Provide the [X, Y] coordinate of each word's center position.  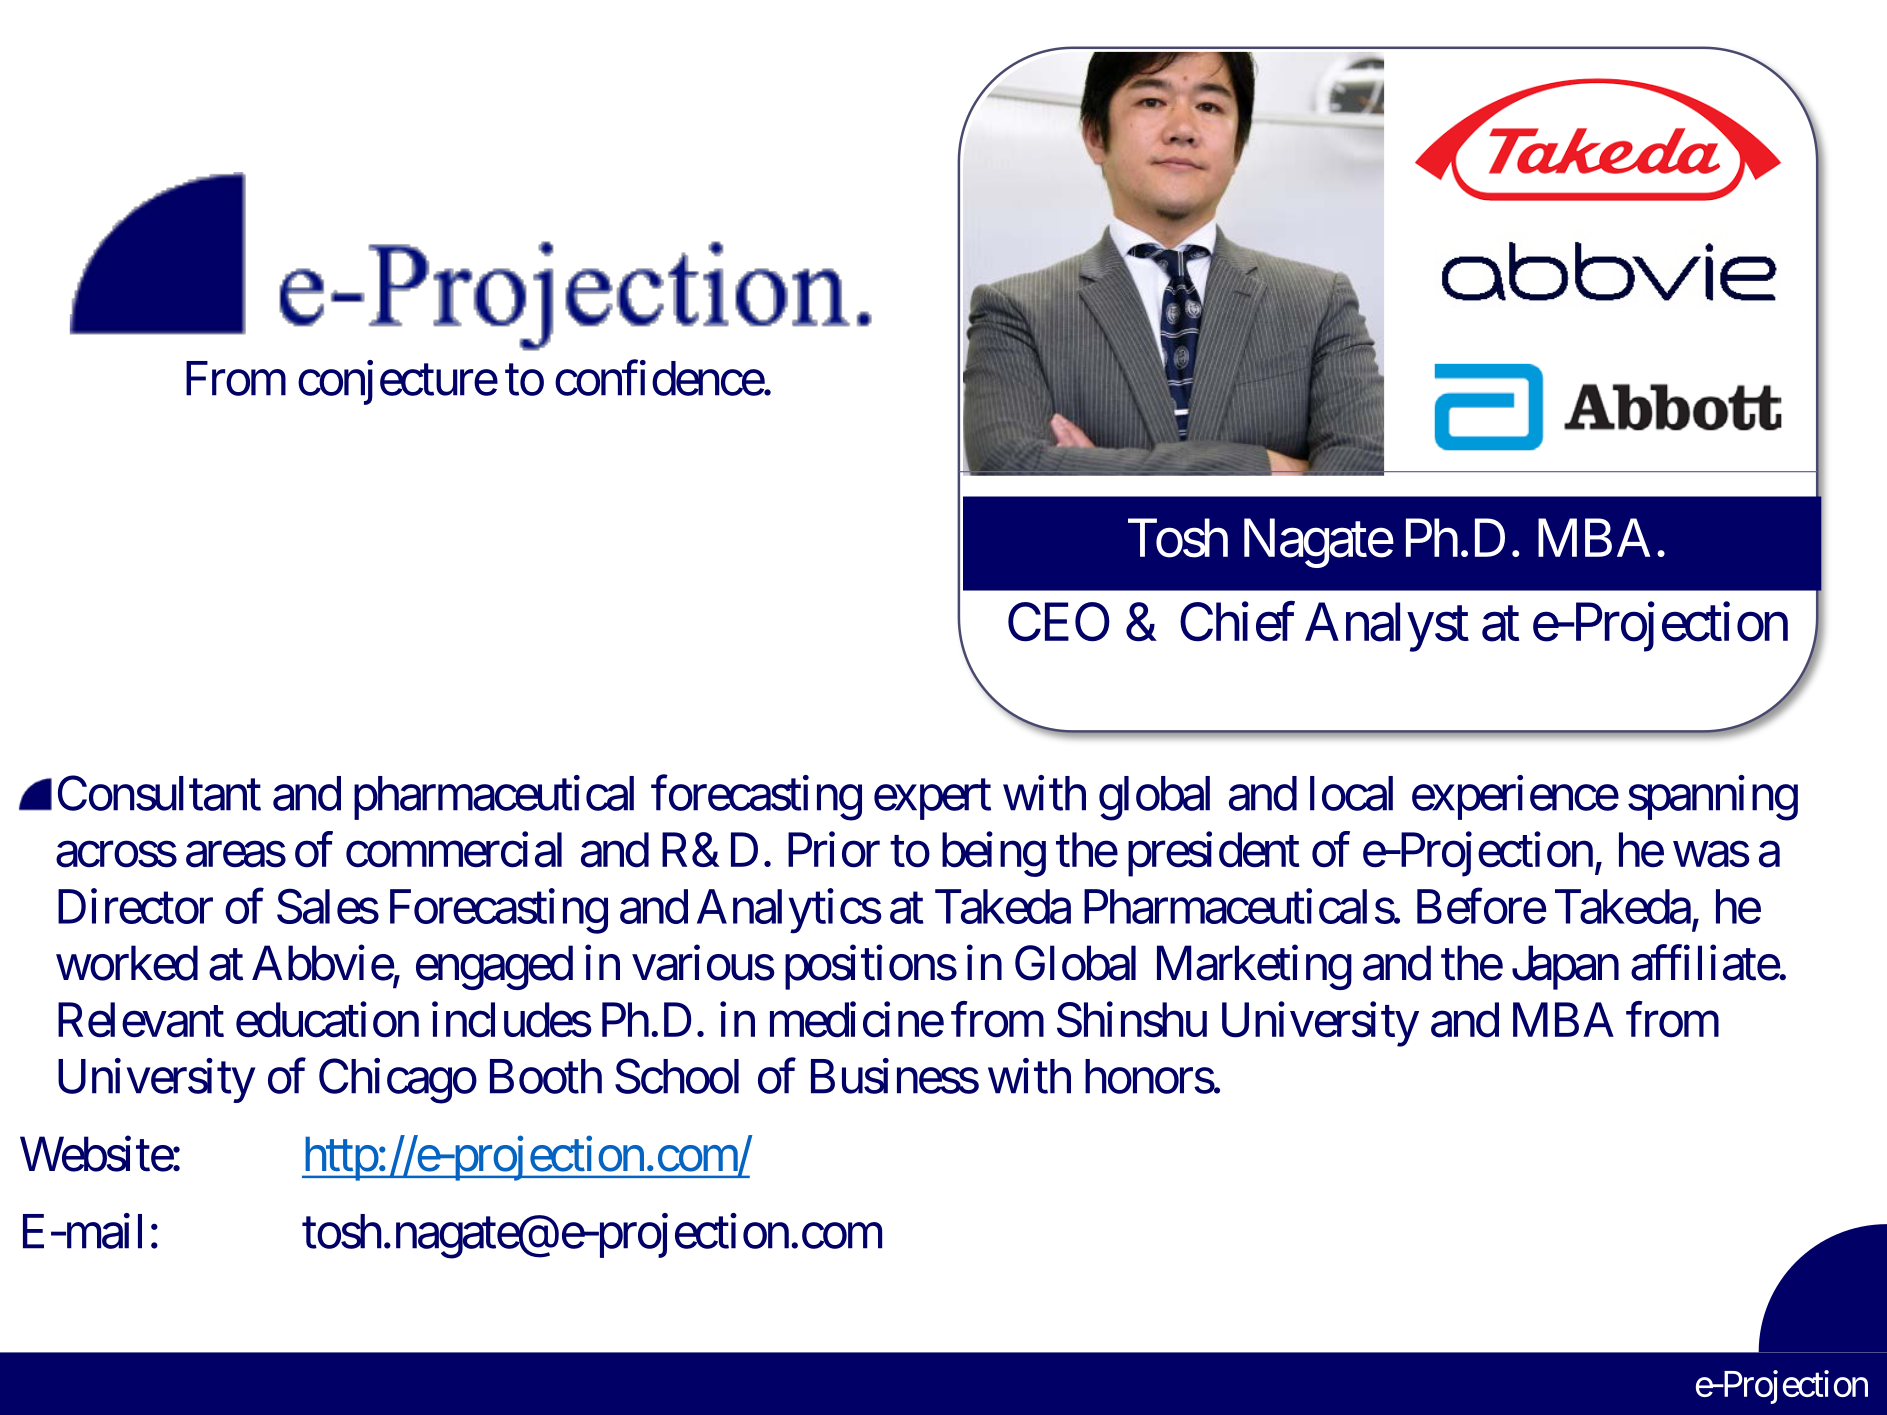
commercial [454, 850]
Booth [546, 1076]
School [677, 1076]
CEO [1059, 622]
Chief [1237, 622]
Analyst [1387, 627]
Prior [834, 850]
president [1214, 854]
